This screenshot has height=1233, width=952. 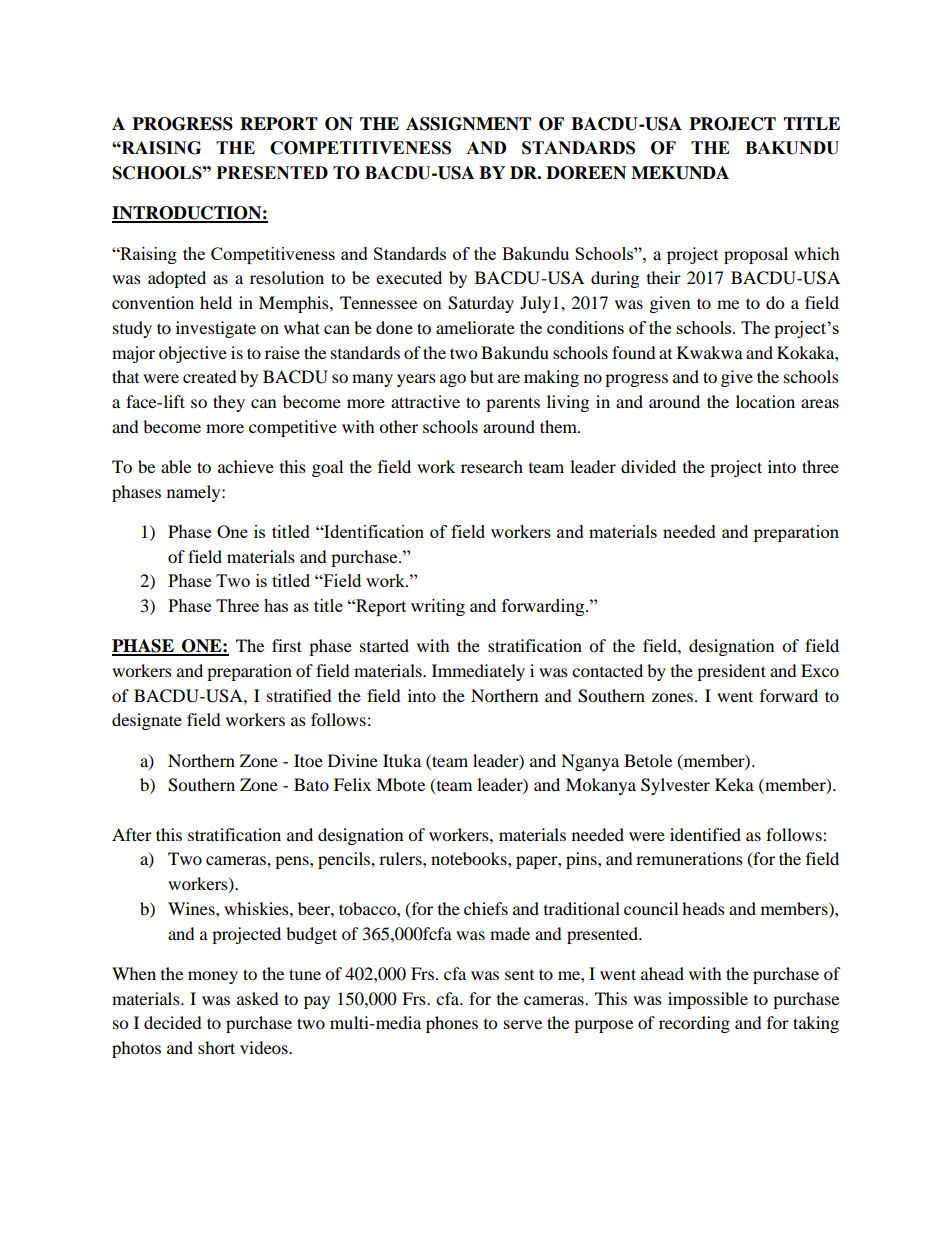 I want to click on decided, so click(x=173, y=1022).
